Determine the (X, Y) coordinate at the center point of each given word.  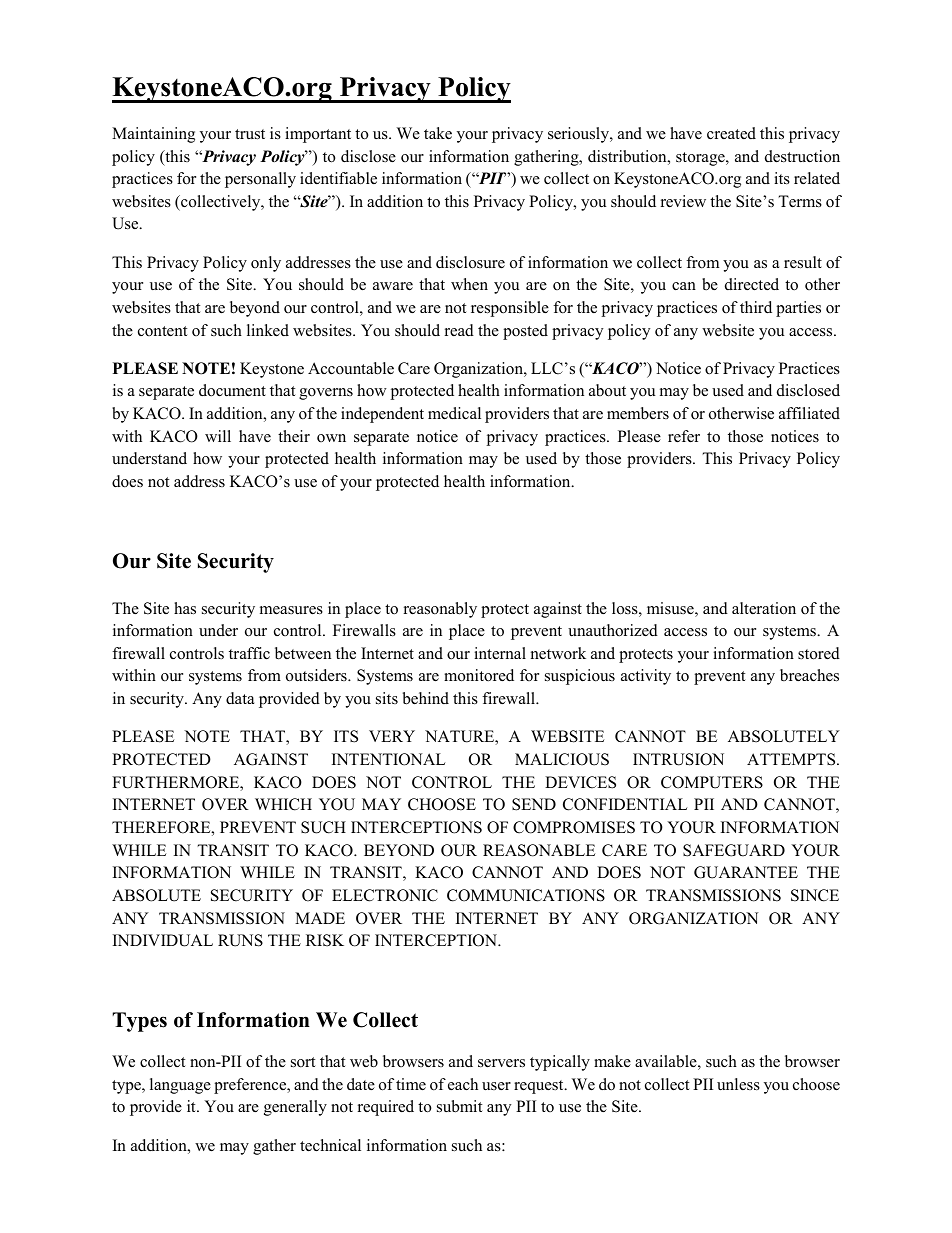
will (218, 436)
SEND (534, 804)
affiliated (809, 413)
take (438, 133)
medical (454, 413)
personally (260, 180)
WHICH (283, 804)
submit (459, 1106)
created (731, 133)
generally (295, 1108)
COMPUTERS (712, 782)
